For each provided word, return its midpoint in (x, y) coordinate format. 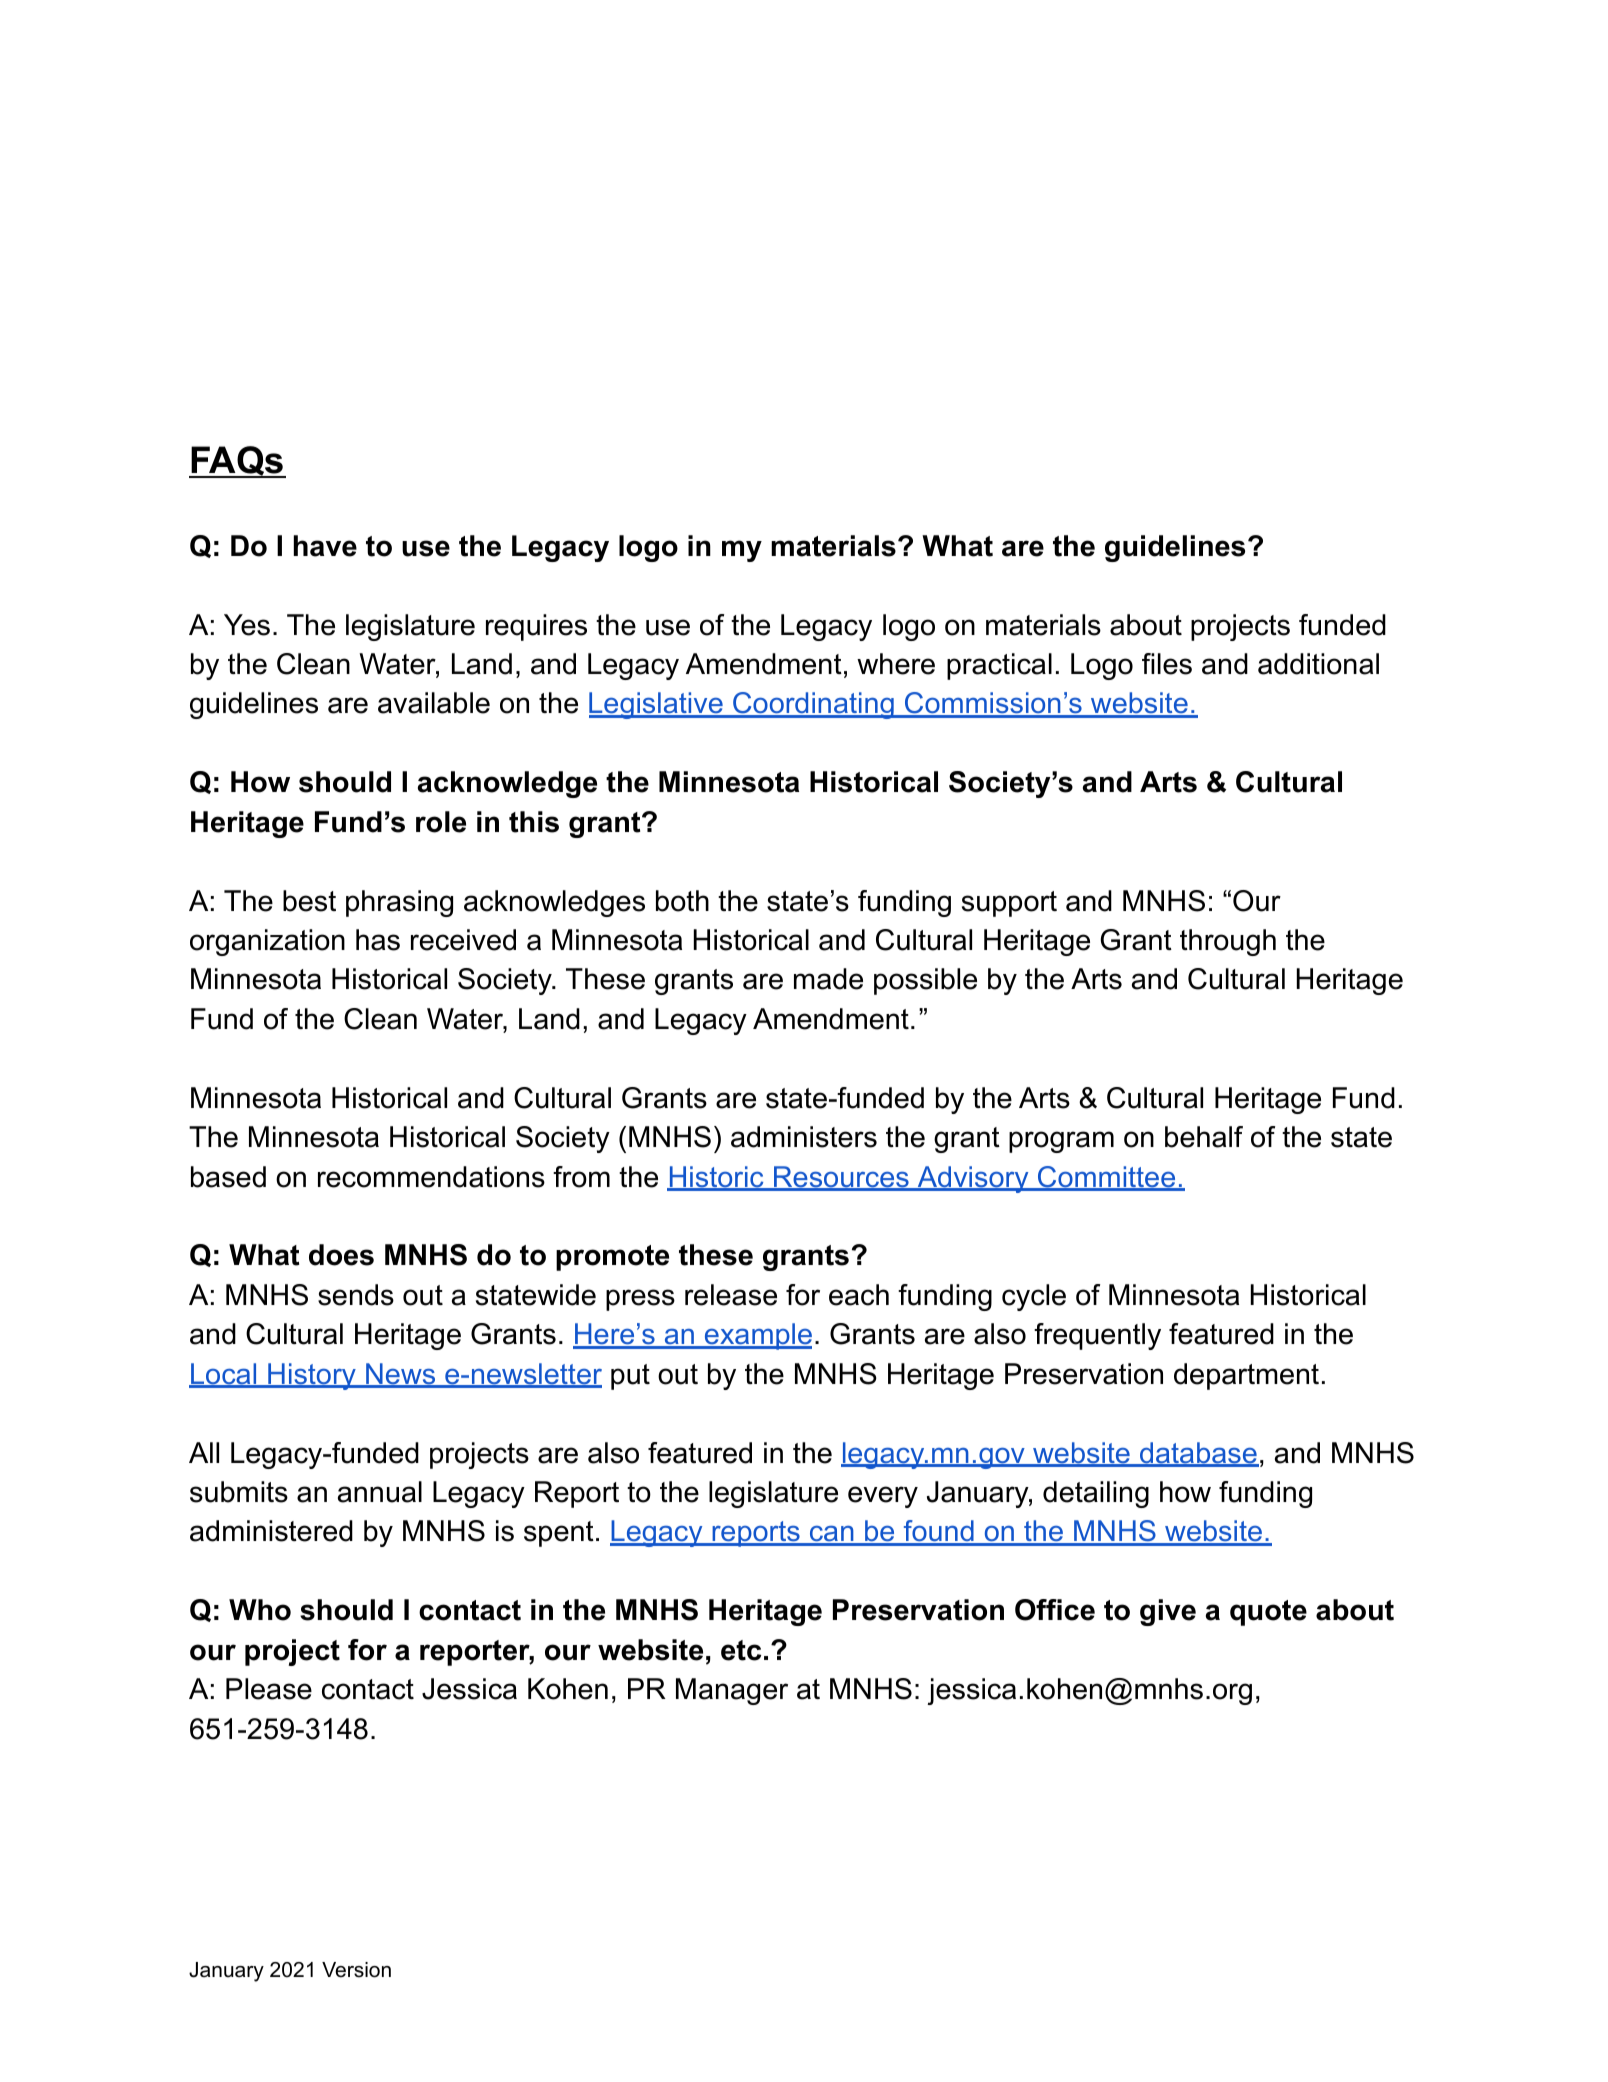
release (731, 1295)
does (341, 1255)
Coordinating (813, 705)
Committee (1107, 1178)
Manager (732, 1691)
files (1167, 664)
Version (356, 1970)
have (325, 546)
